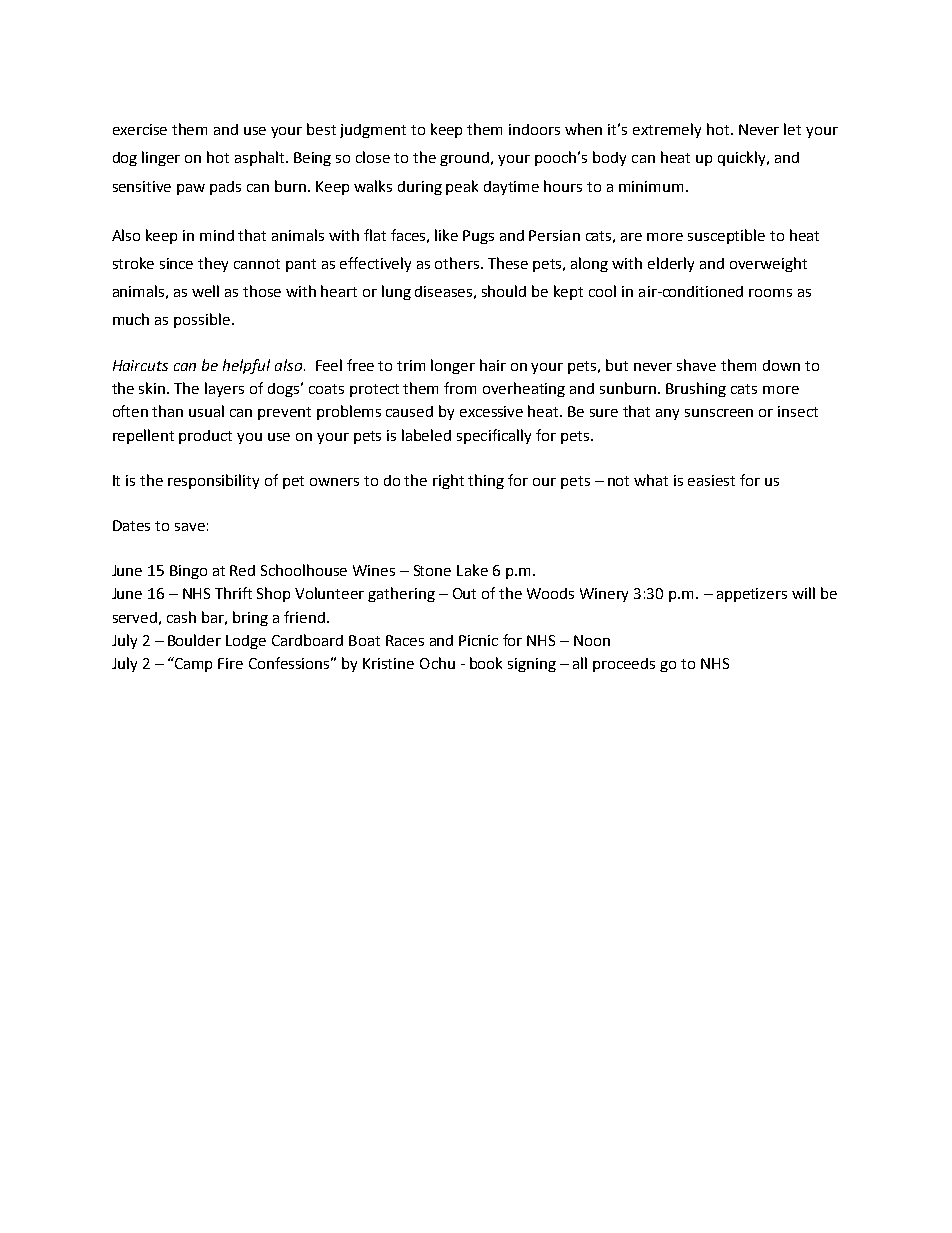 Image resolution: width=952 pixels, height=1233 pixels. Describe the element at coordinates (466, 159) in the image. I see `ground` at that location.
